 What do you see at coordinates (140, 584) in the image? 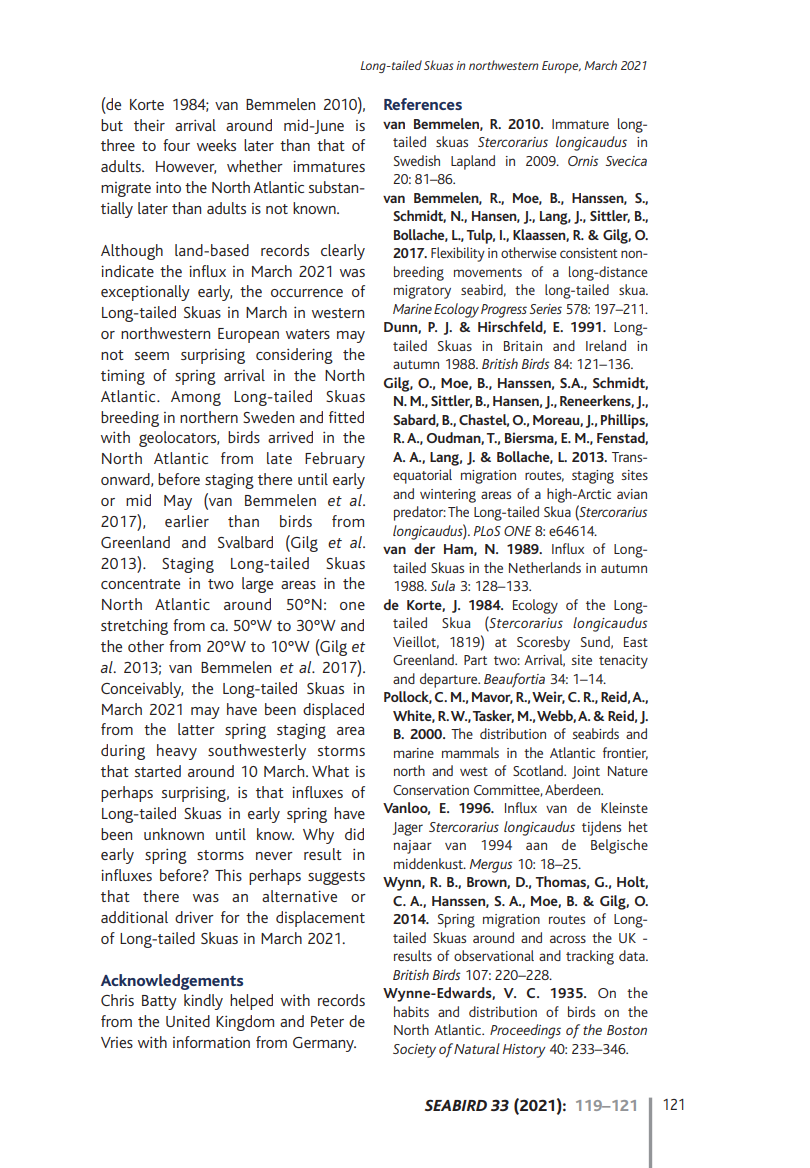
I see `concentrate` at bounding box center [140, 584].
